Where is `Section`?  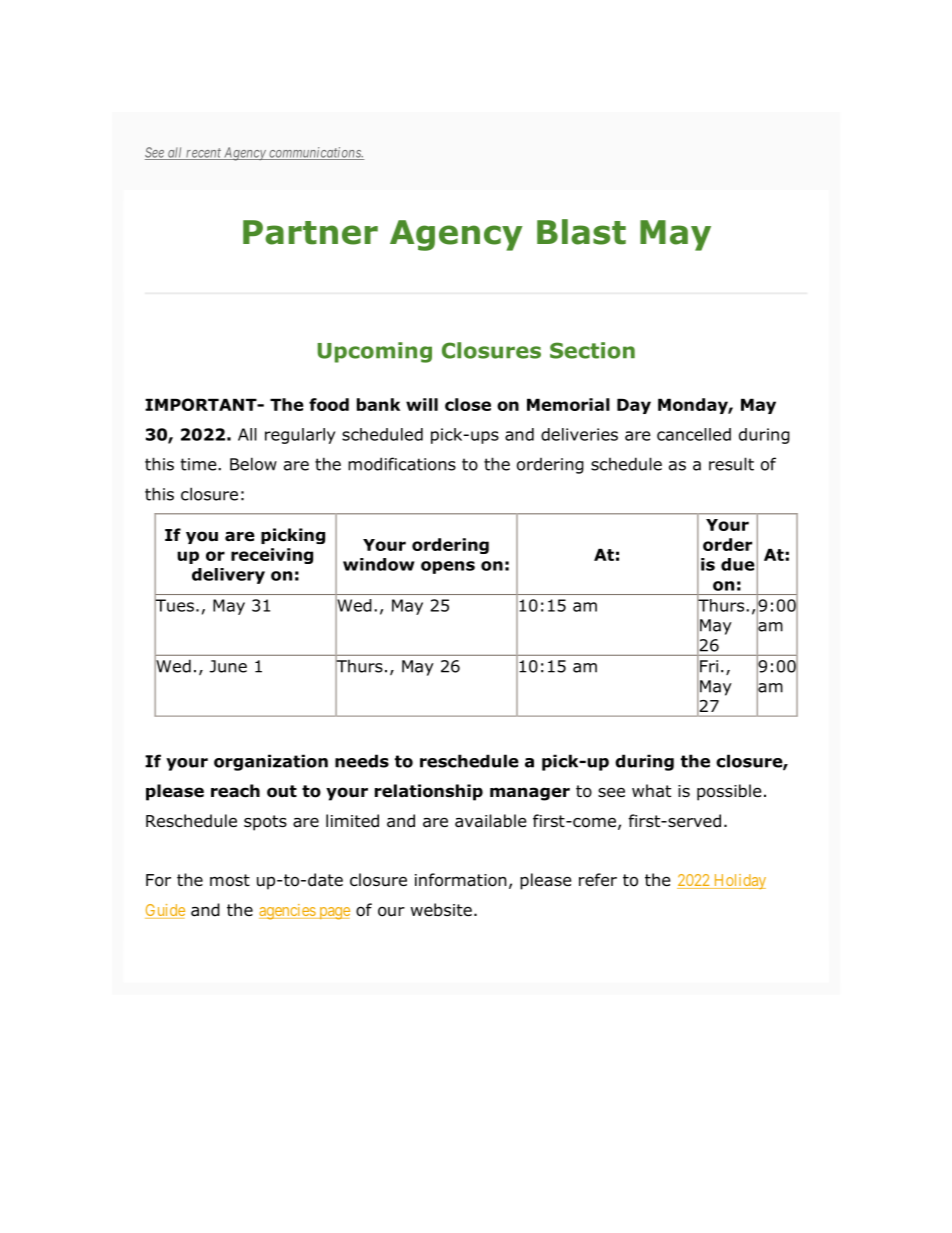
Section is located at coordinates (592, 350).
